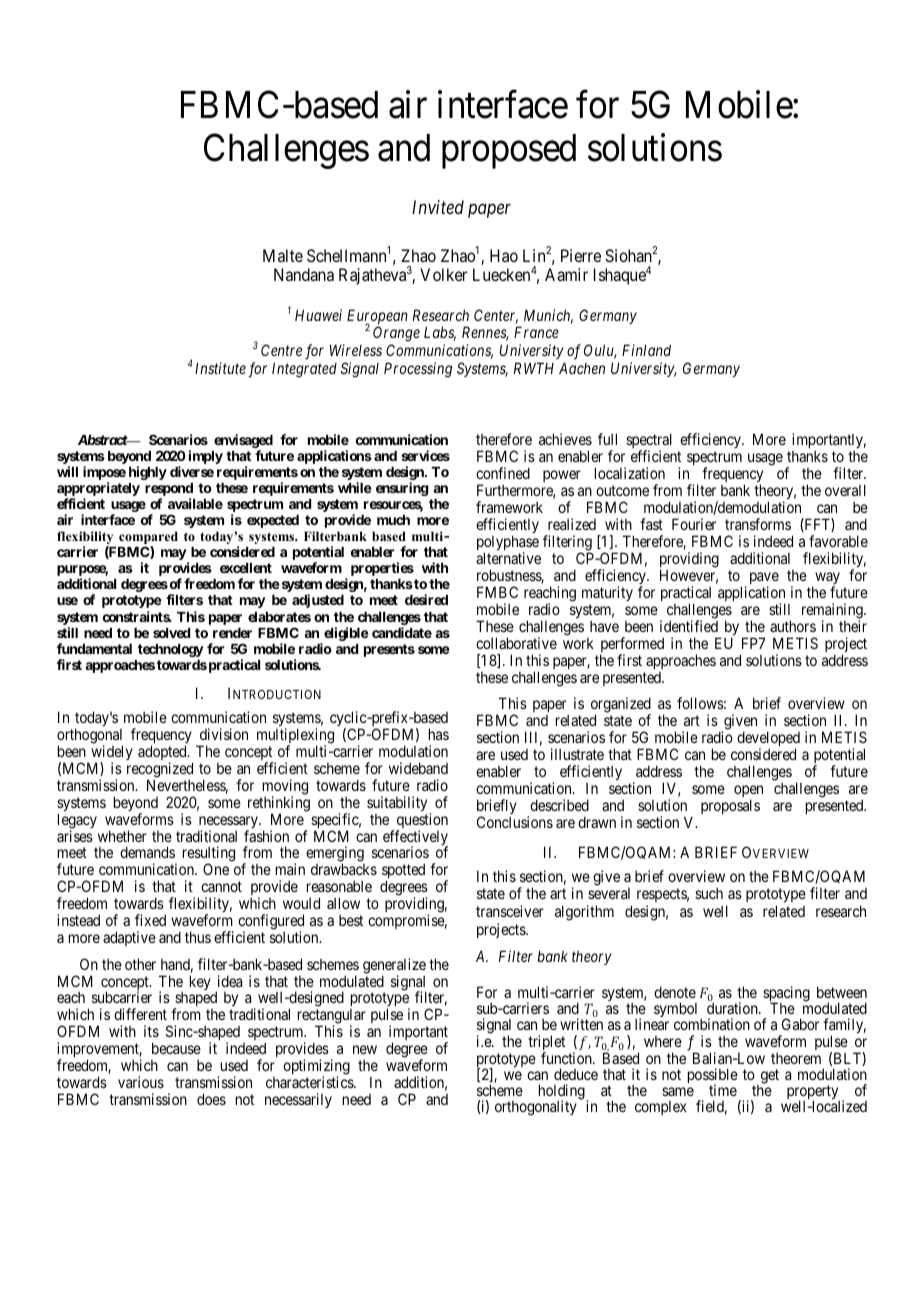 This screenshot has width=924, height=1307. What do you see at coordinates (758, 524) in the screenshot?
I see `transforms` at bounding box center [758, 524].
